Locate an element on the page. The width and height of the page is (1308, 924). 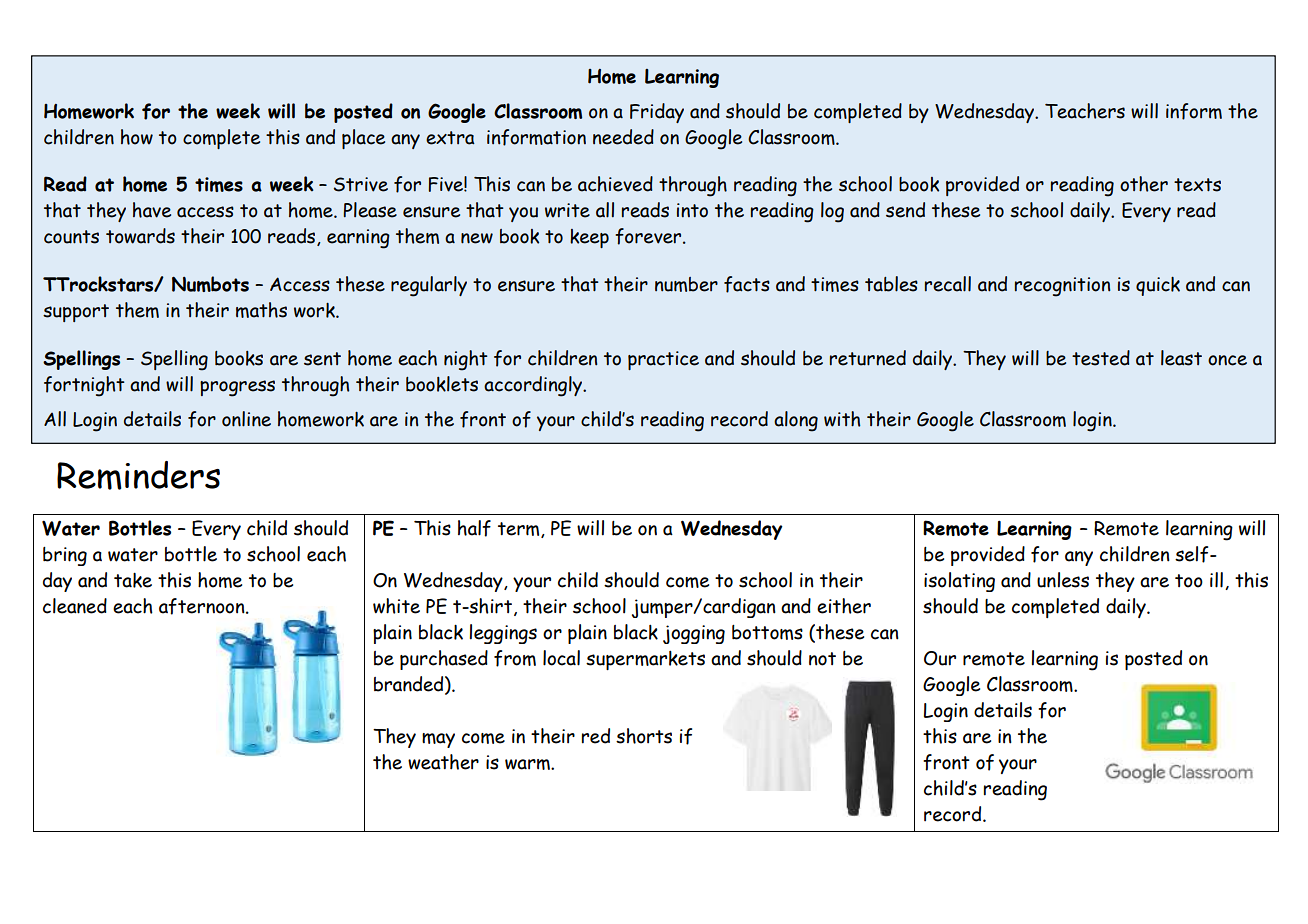
how is located at coordinates (137, 137).
